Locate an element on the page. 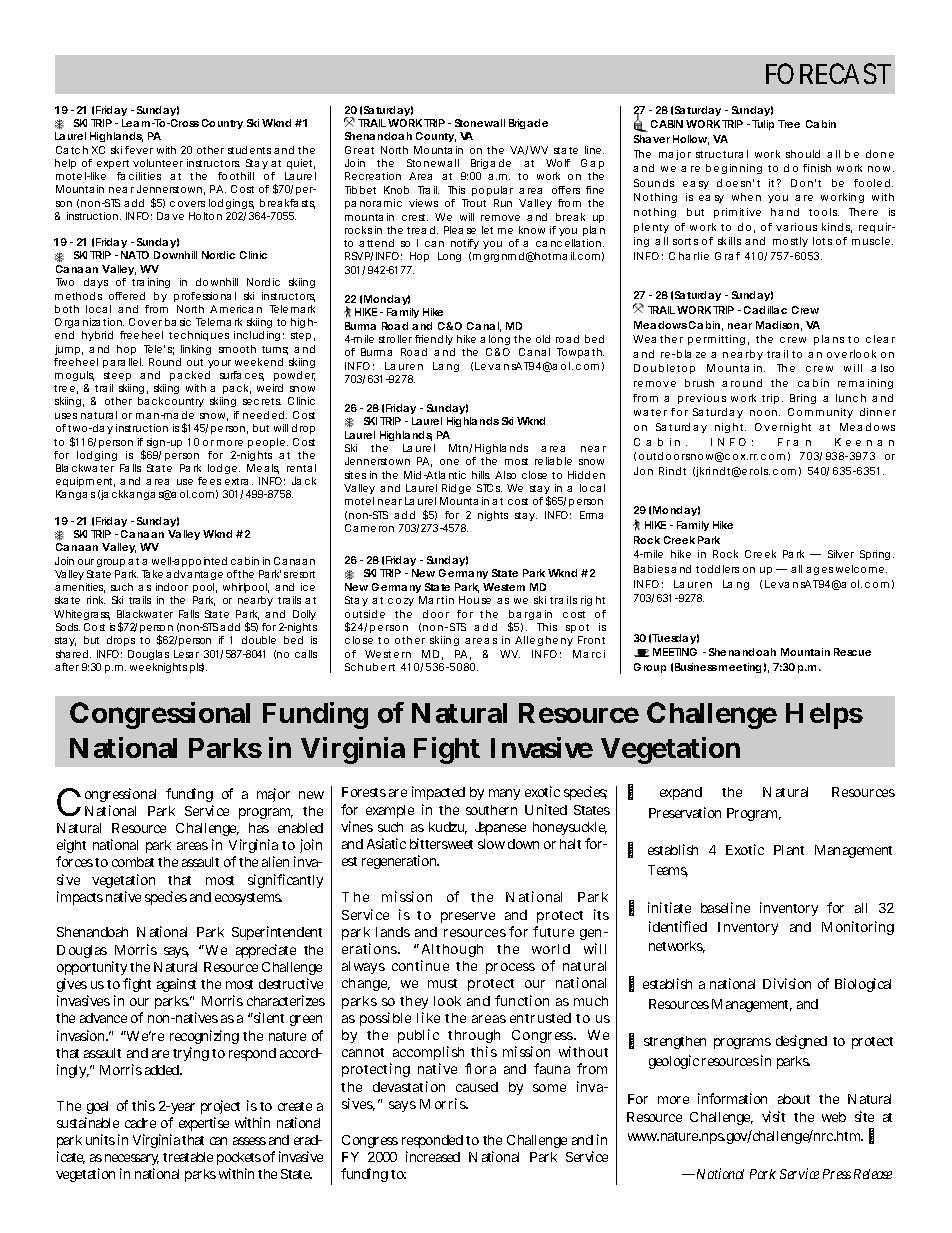 The height and width of the image is (1233, 952). FORECAST is located at coordinates (828, 73).
